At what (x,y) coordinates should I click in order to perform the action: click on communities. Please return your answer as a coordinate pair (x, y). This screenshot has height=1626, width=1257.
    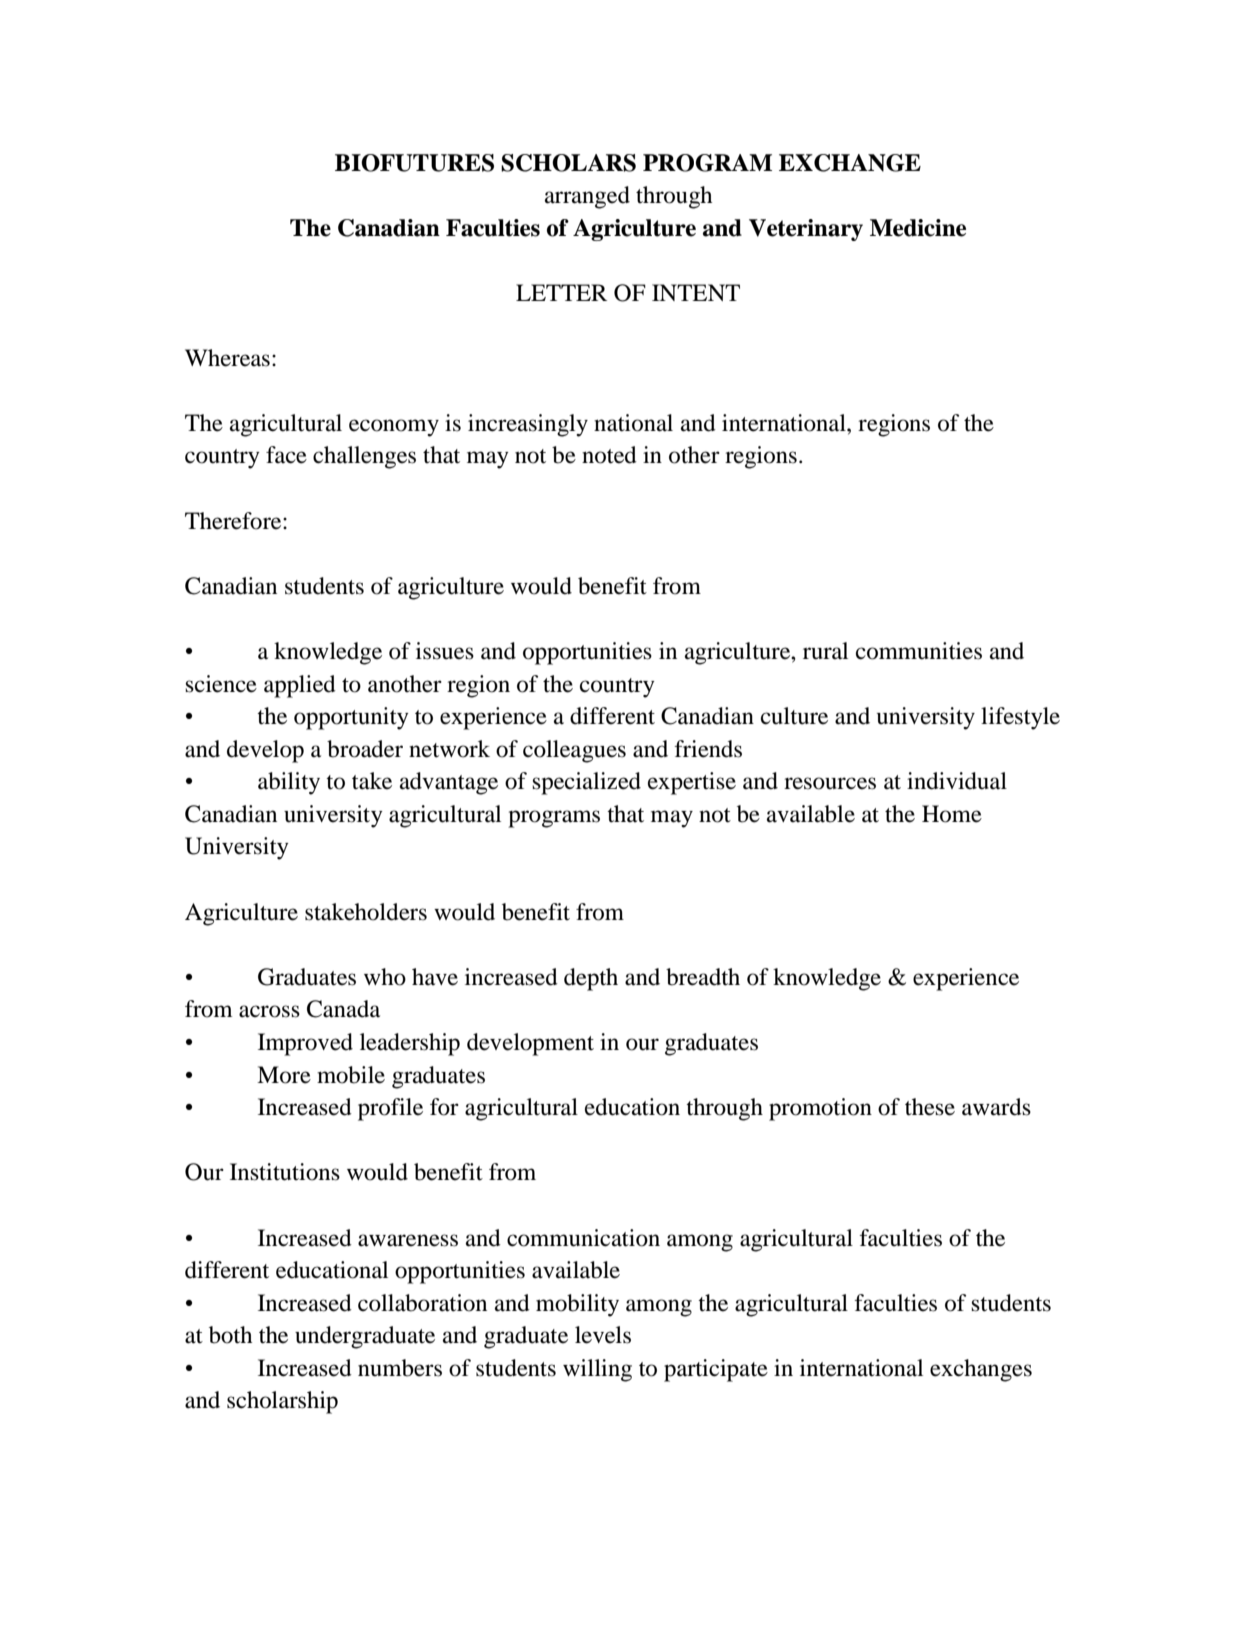
    Looking at the image, I should click on (919, 651).
